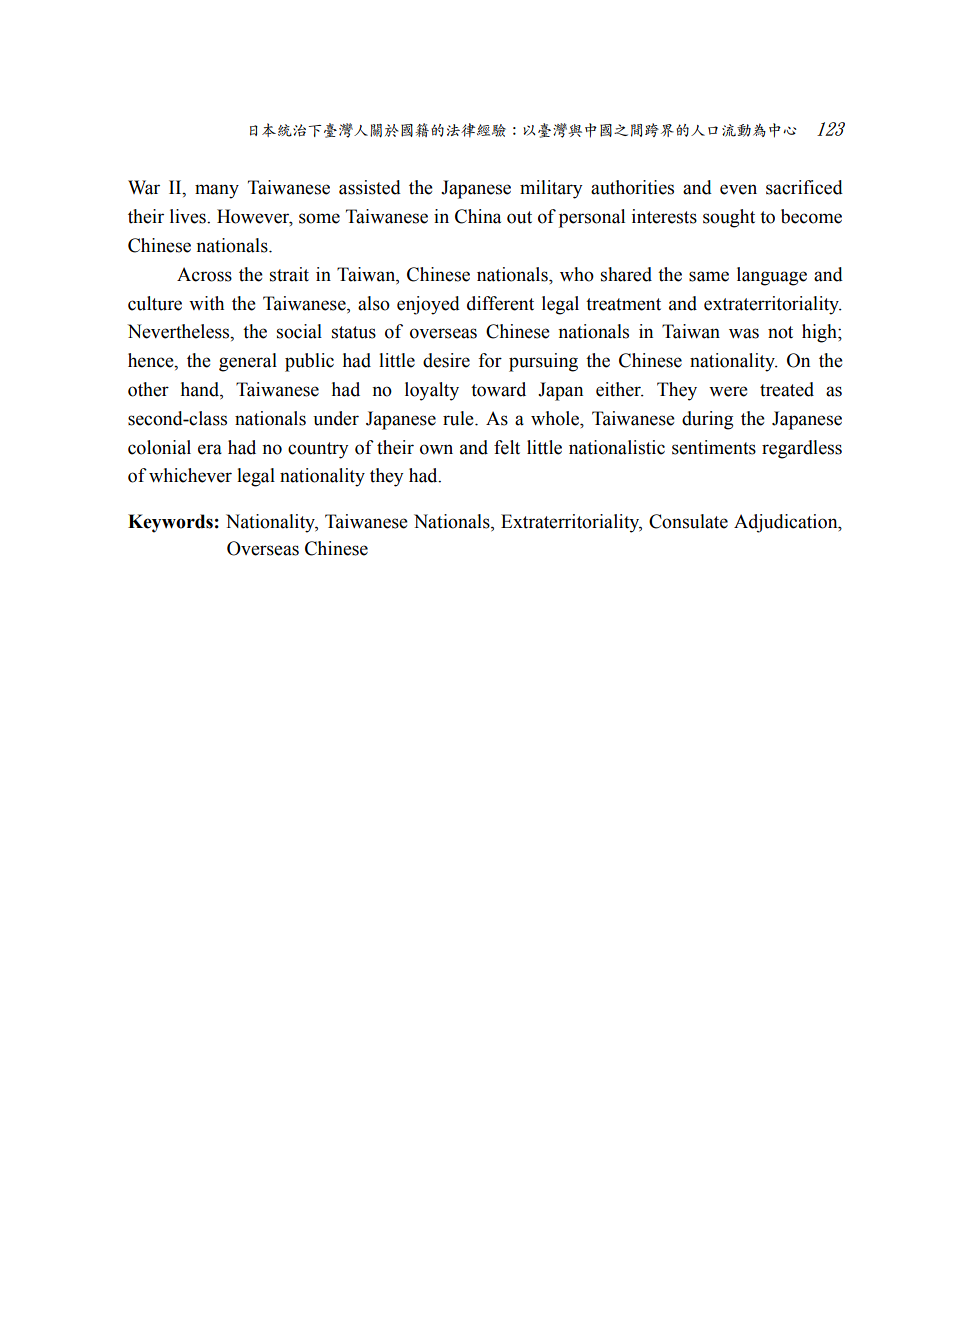  Describe the element at coordinates (159, 447) in the screenshot. I see `colonial` at that location.
